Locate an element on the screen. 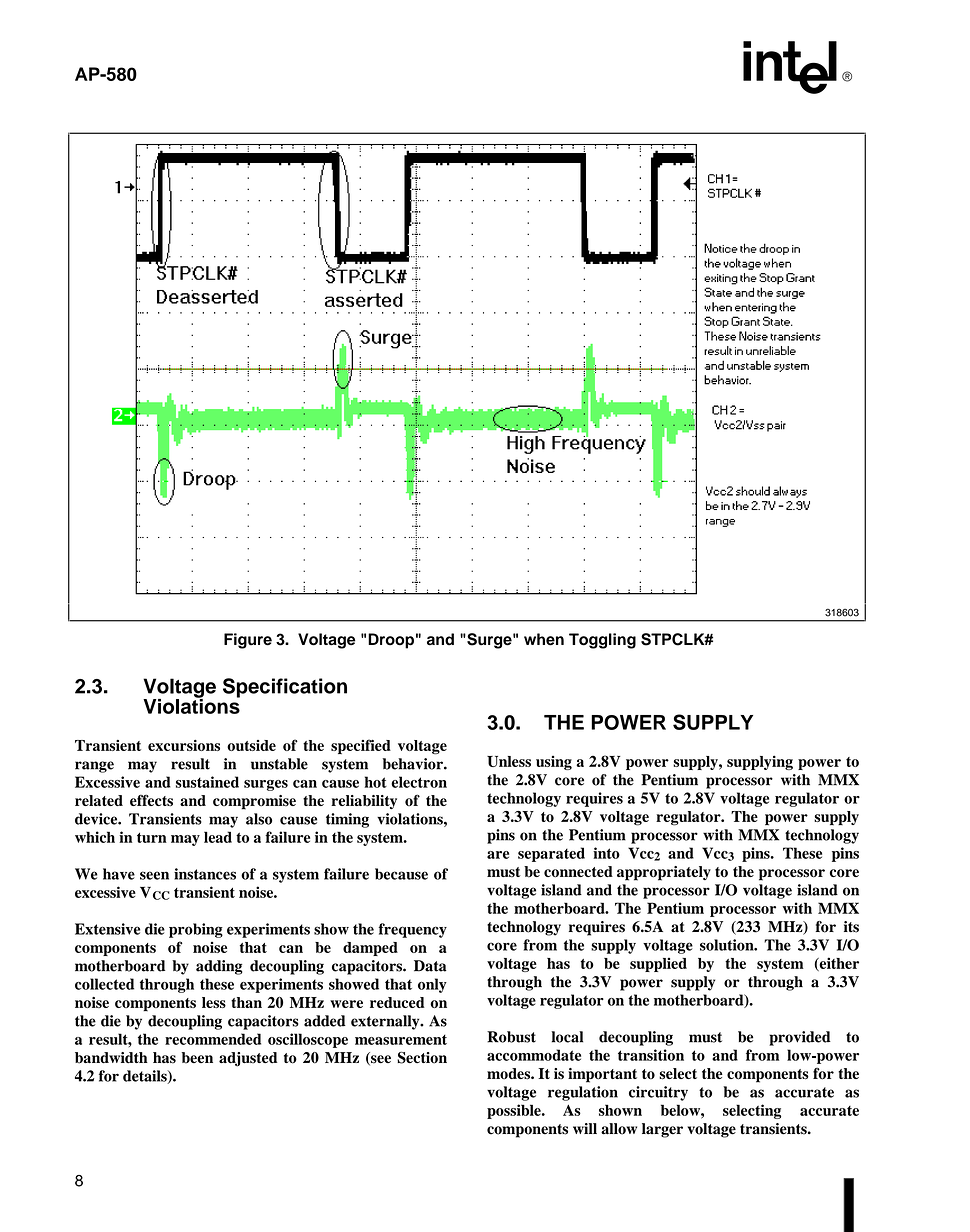 The image size is (970, 1232). been is located at coordinates (197, 1058).
